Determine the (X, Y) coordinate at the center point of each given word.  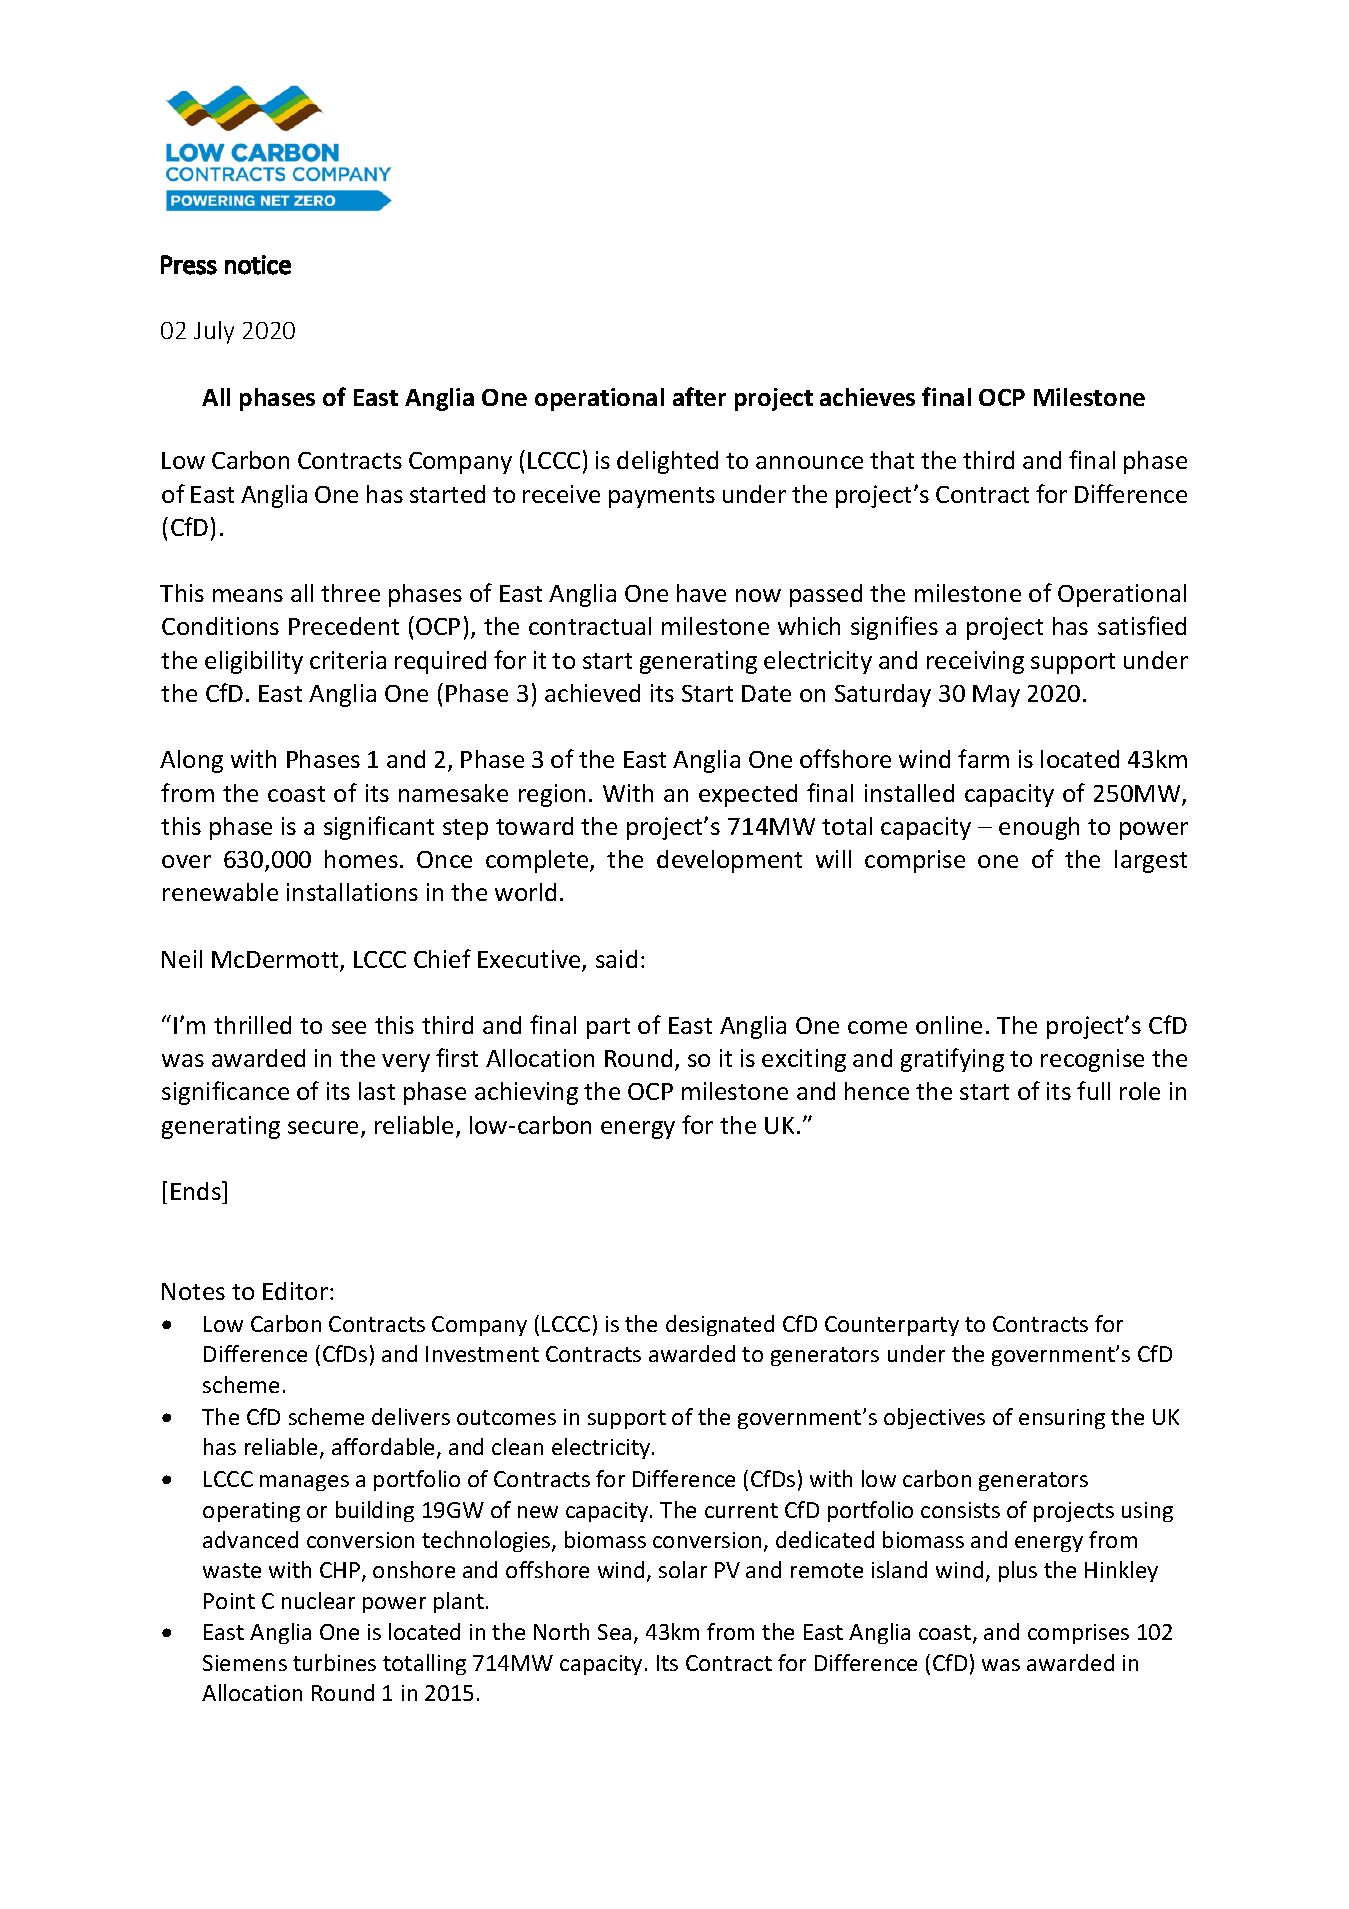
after (699, 396)
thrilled (252, 1025)
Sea (614, 1632)
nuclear (318, 1600)
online (949, 1025)
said (616, 959)
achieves (867, 397)
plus (1018, 1571)
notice (258, 265)
